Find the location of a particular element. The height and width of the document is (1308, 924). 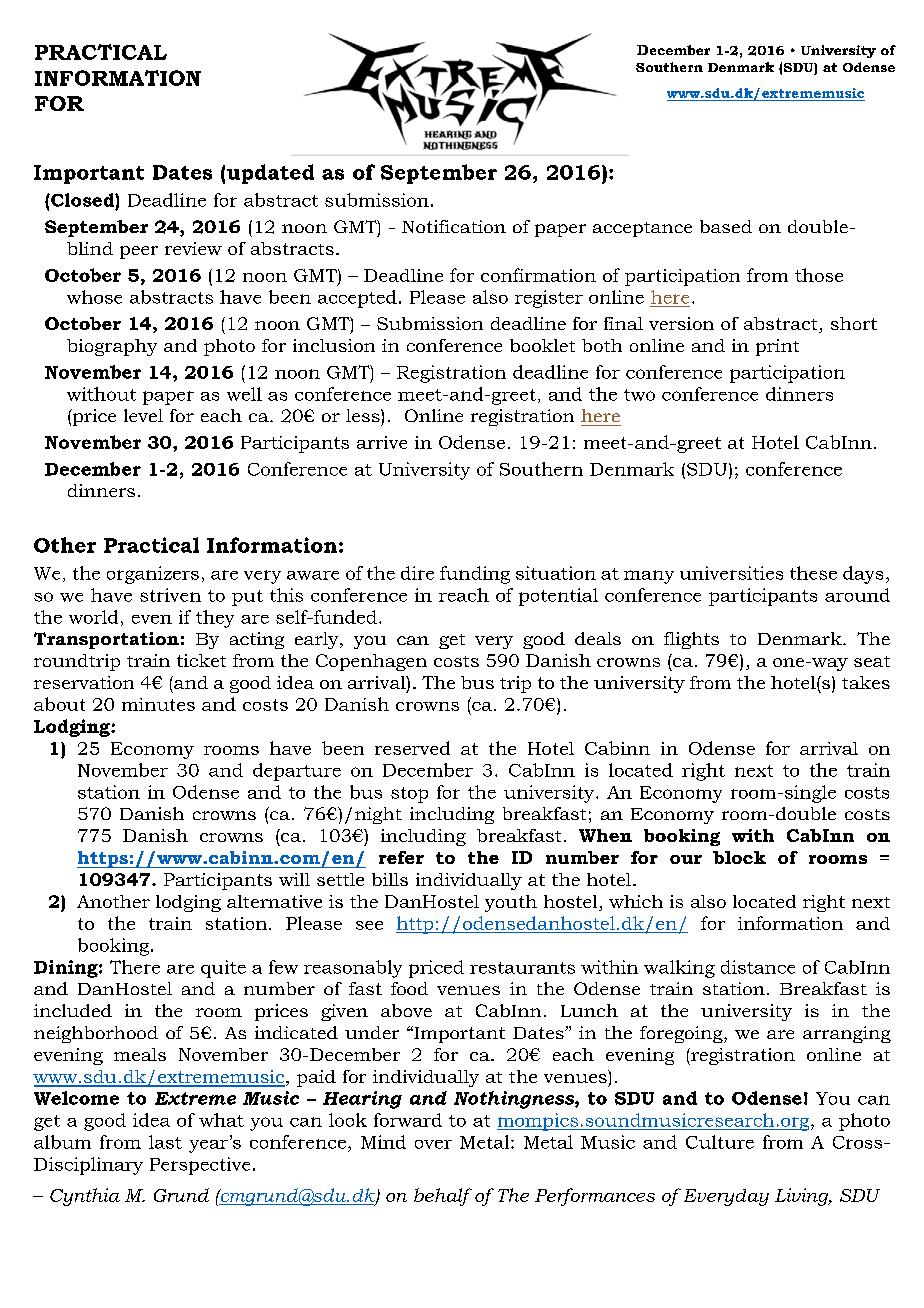

Notification is located at coordinates (454, 226).
